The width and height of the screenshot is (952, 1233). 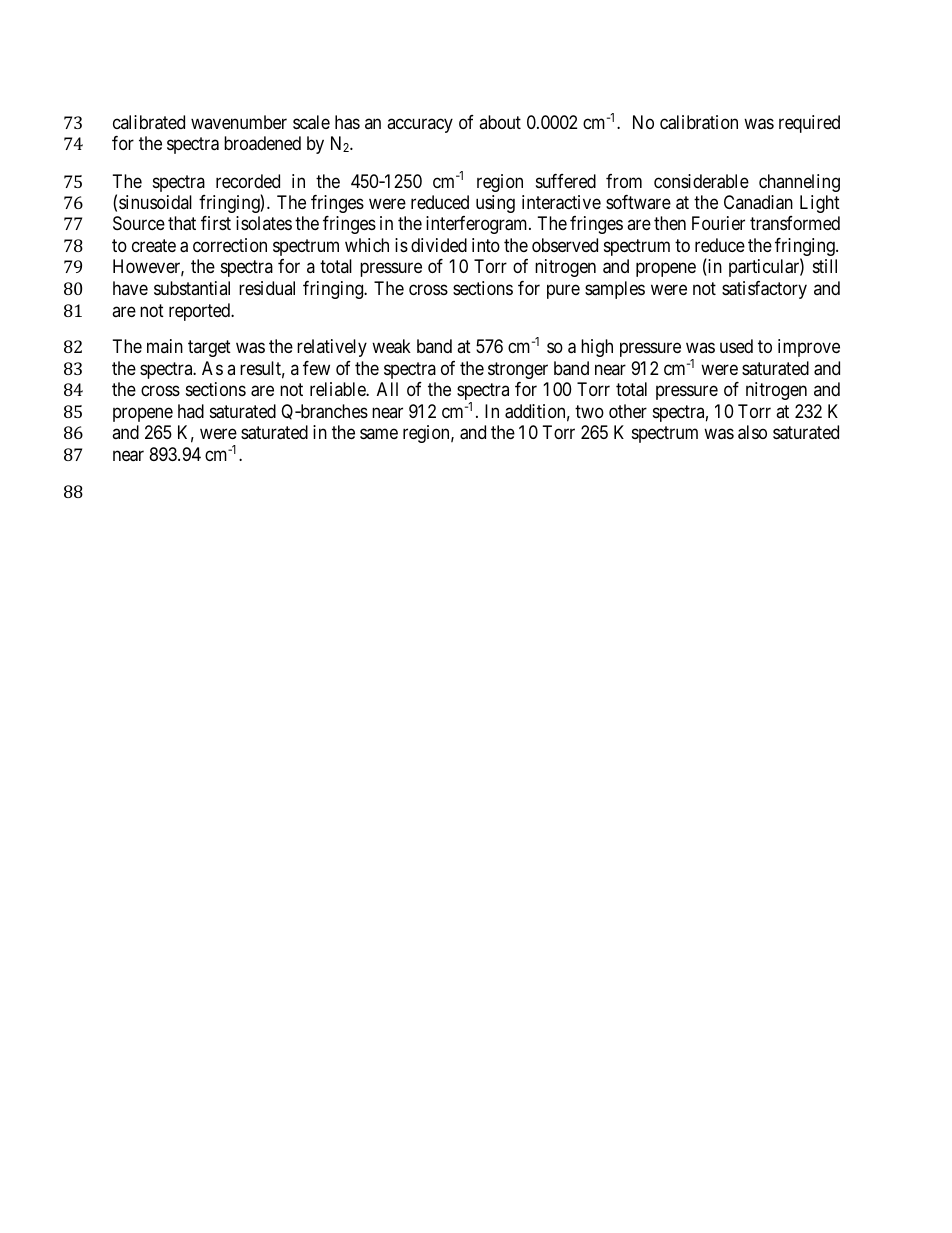 What do you see at coordinates (230, 245) in the screenshot?
I see `correction` at bounding box center [230, 245].
